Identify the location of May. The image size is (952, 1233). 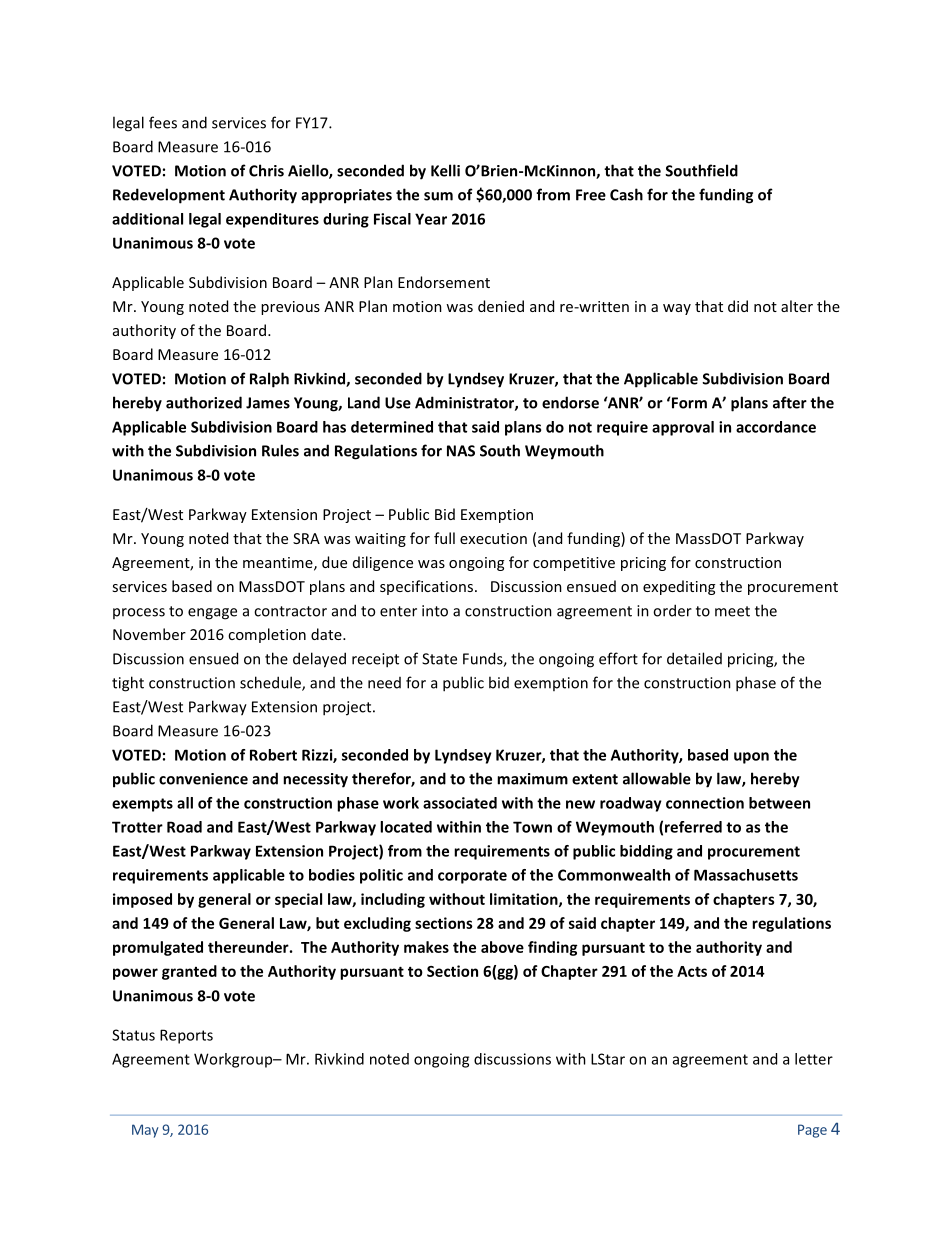
(145, 1131).
